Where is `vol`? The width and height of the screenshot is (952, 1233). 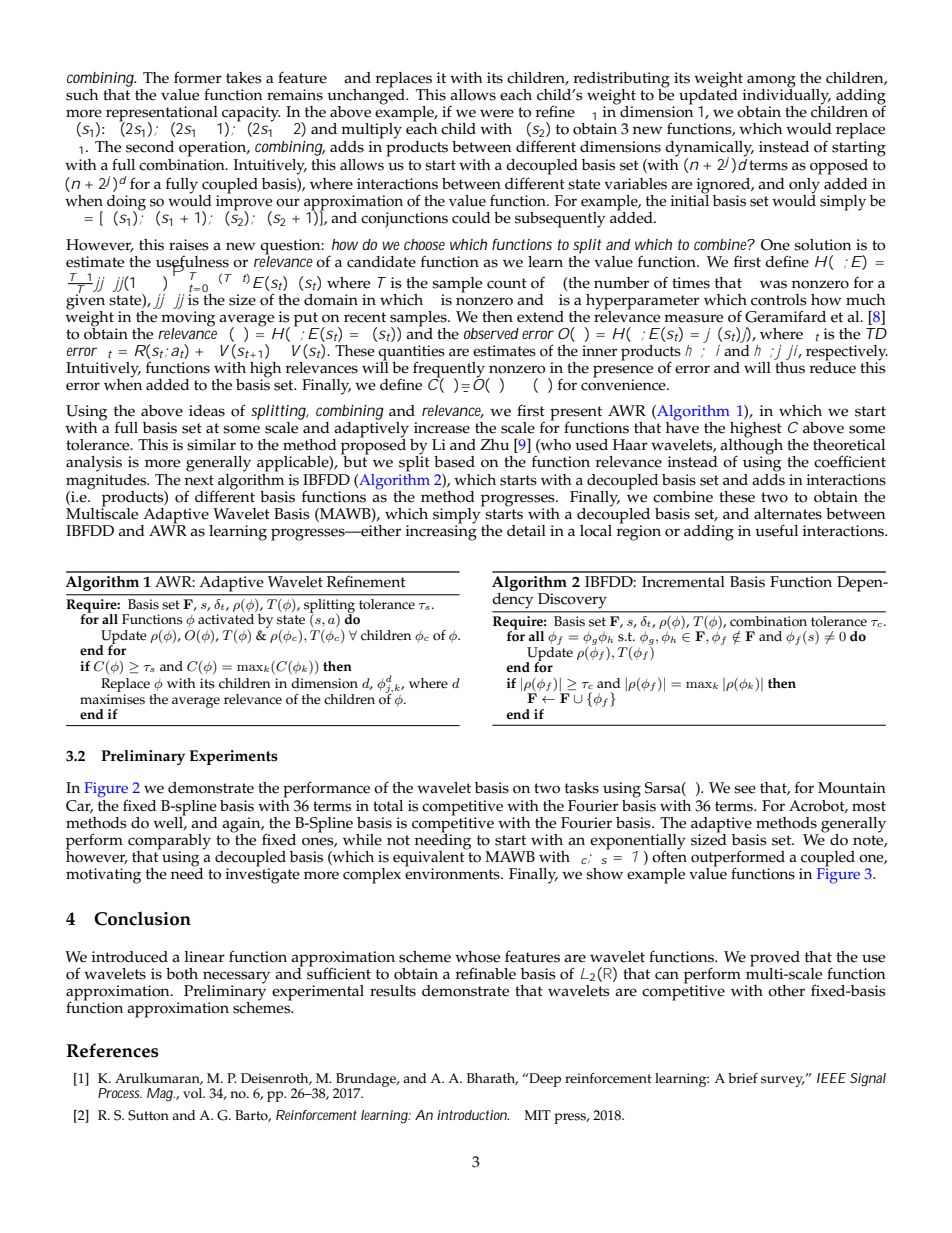 vol is located at coordinates (194, 1093).
